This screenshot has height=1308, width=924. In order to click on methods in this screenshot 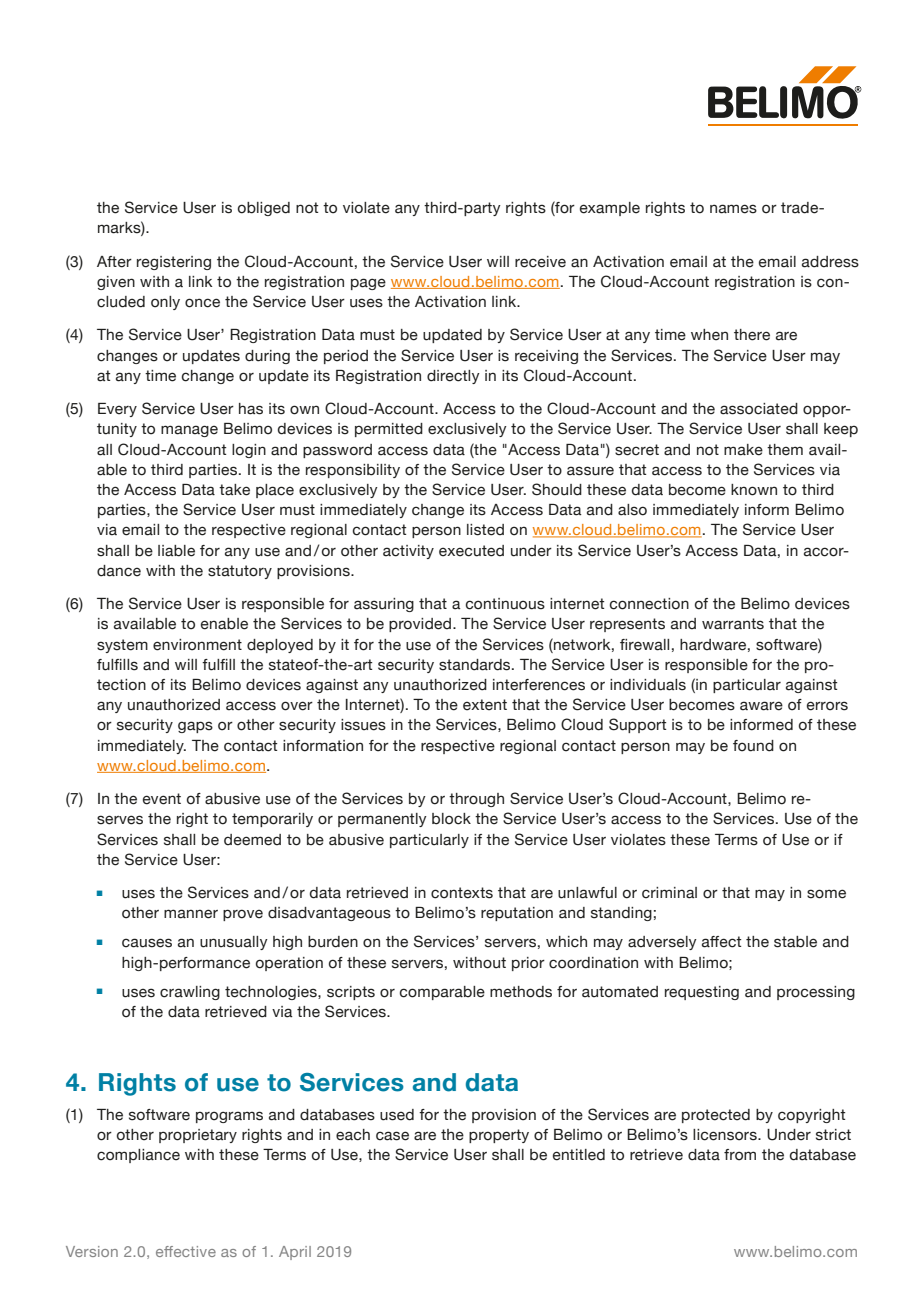, I will do `click(521, 992)`.
